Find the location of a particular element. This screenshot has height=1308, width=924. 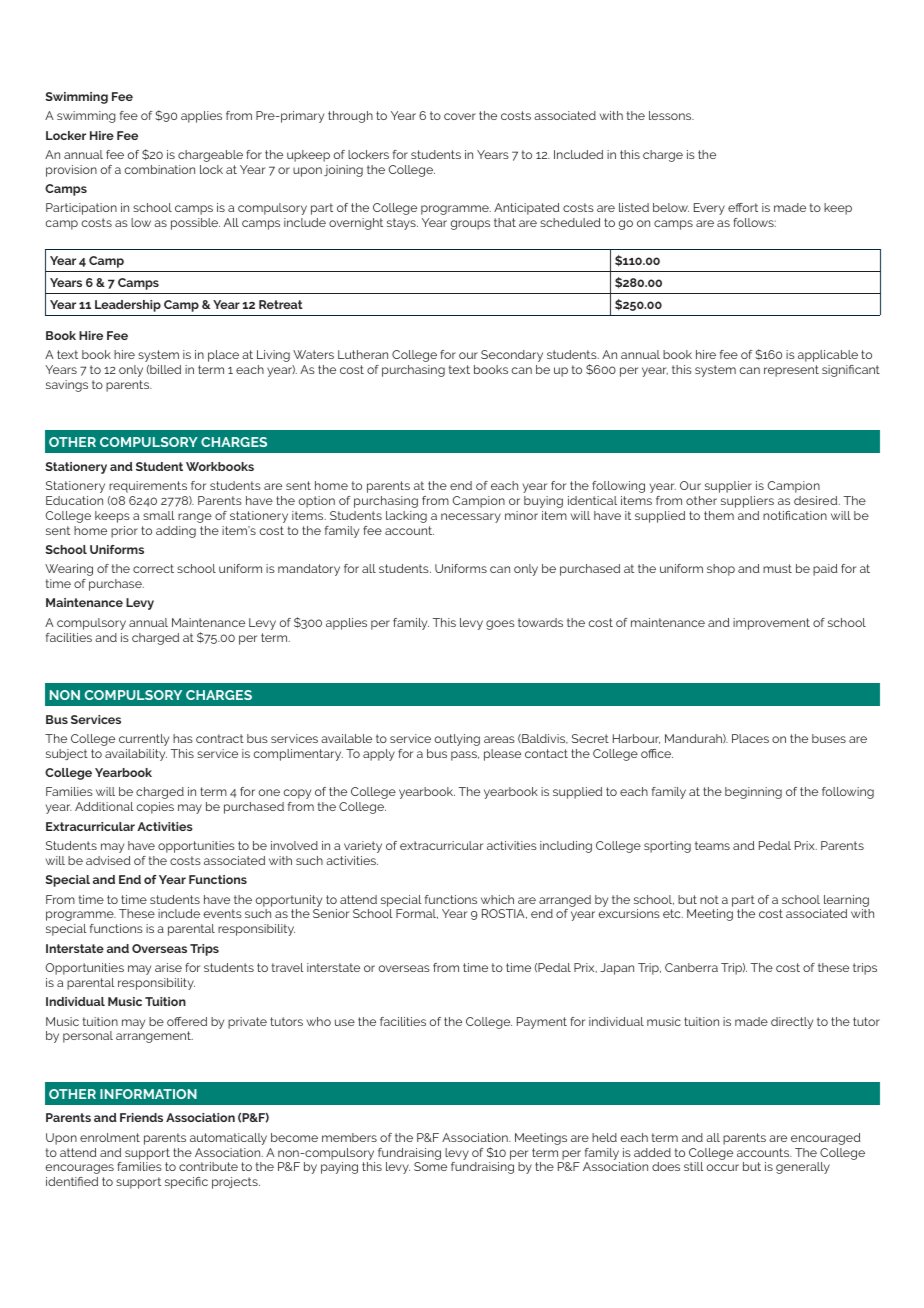

combination is located at coordinates (160, 169).
